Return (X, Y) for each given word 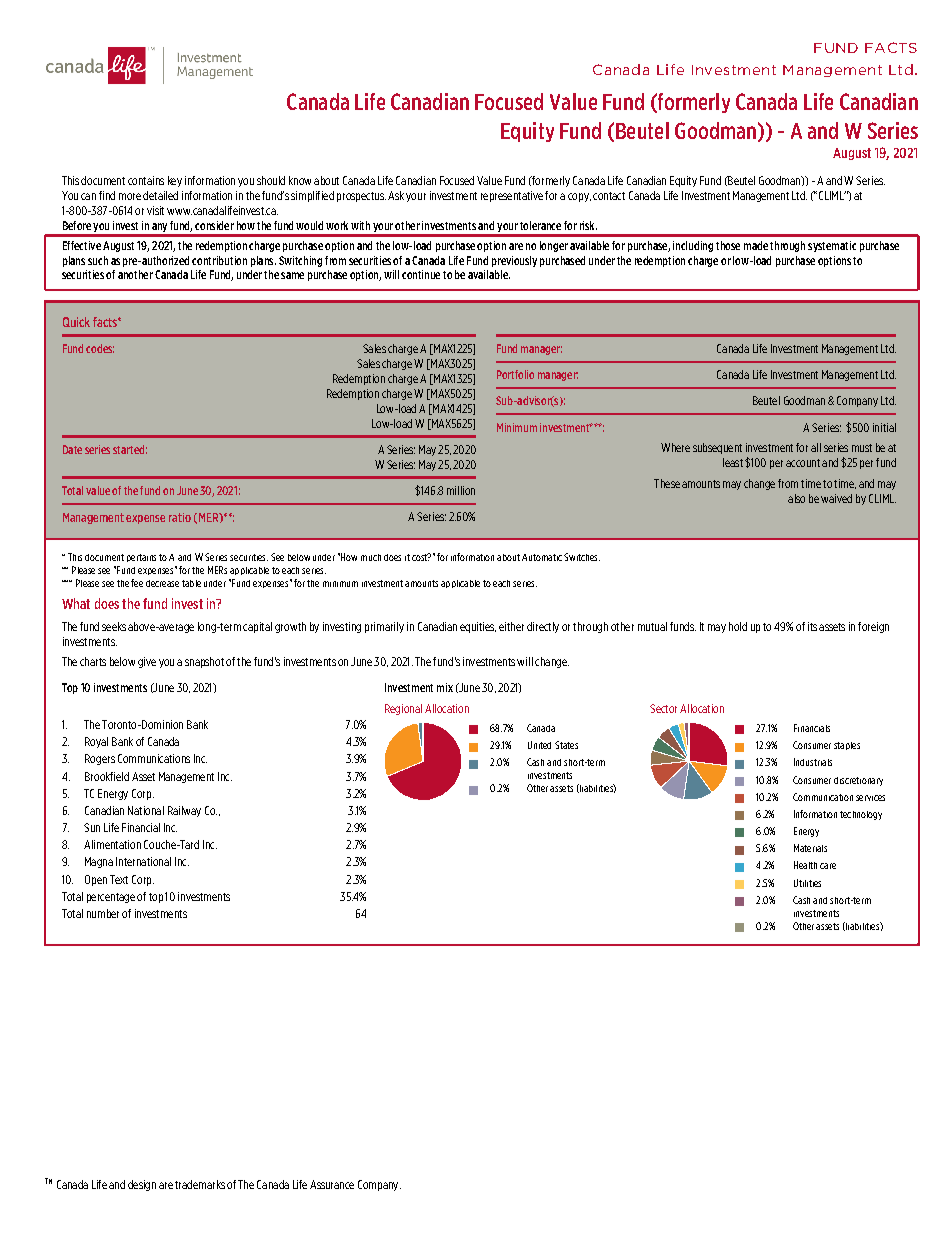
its (814, 626)
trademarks (200, 1184)
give (147, 662)
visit (155, 210)
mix (445, 687)
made (756, 245)
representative (512, 196)
